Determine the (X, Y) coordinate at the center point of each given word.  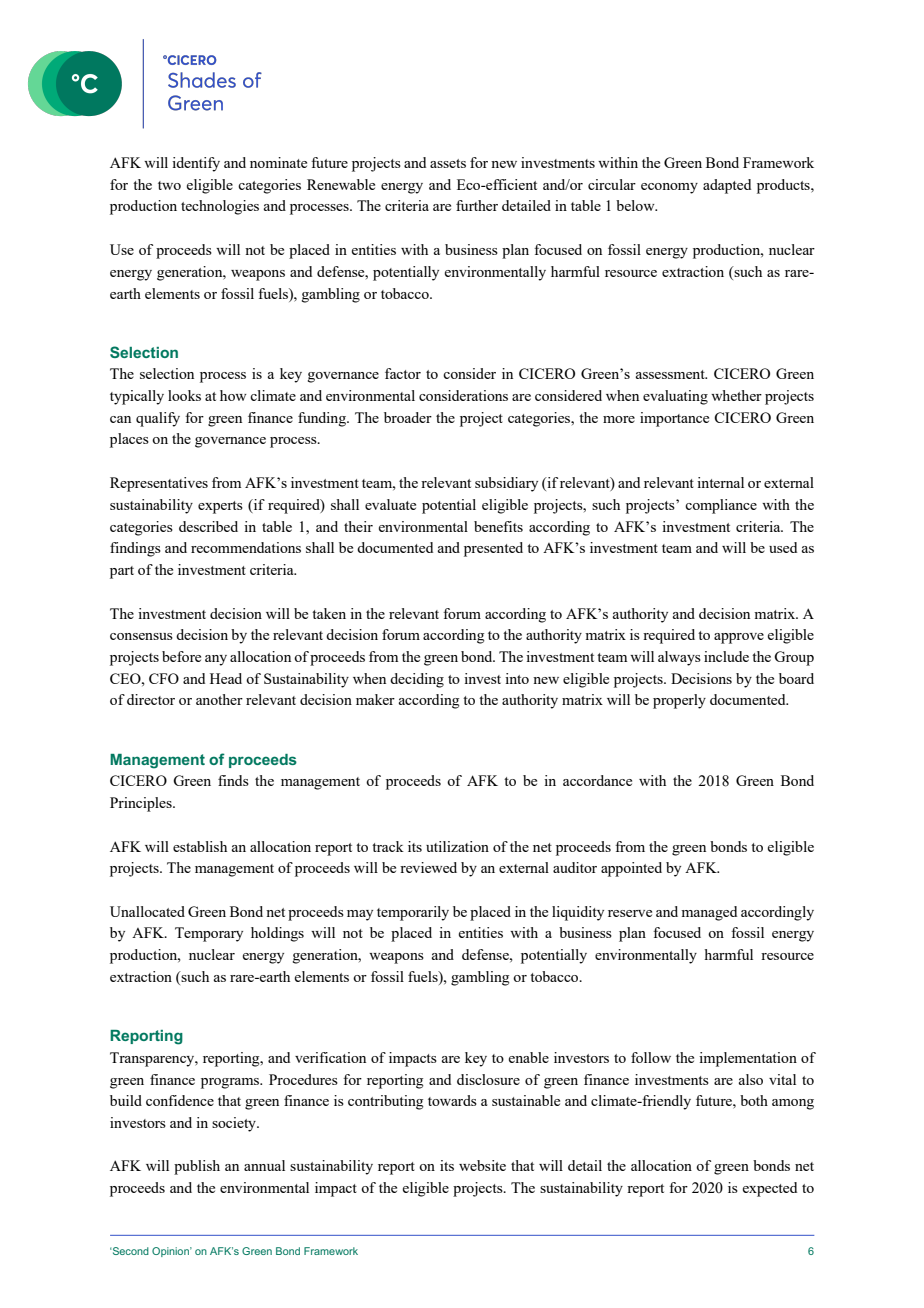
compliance (721, 506)
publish (197, 1167)
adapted (727, 186)
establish (200, 846)
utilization (457, 846)
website (482, 1165)
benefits (498, 526)
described (208, 526)
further (477, 205)
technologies (220, 207)
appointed (631, 869)
